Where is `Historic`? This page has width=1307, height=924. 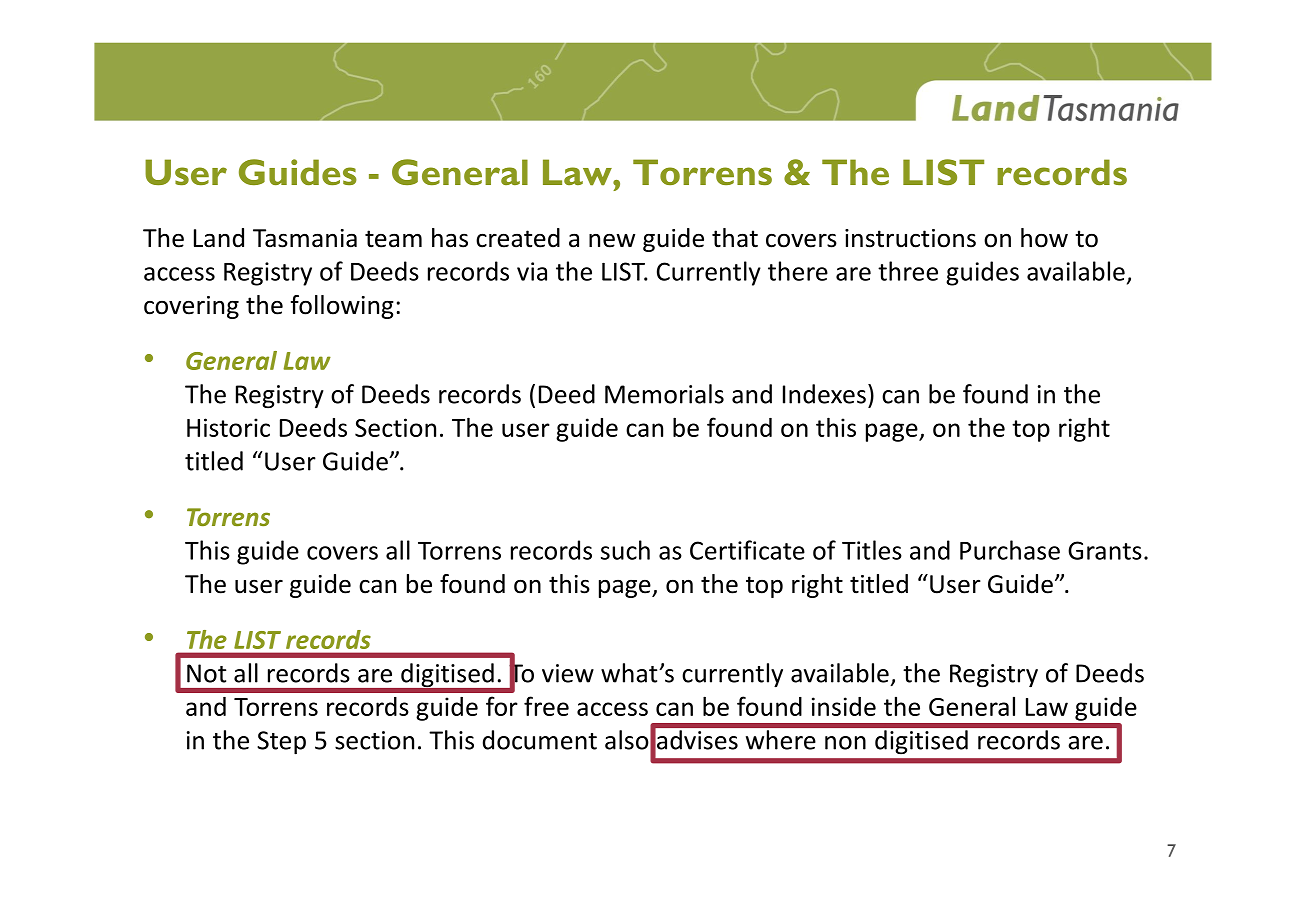 Historic is located at coordinates (228, 427).
